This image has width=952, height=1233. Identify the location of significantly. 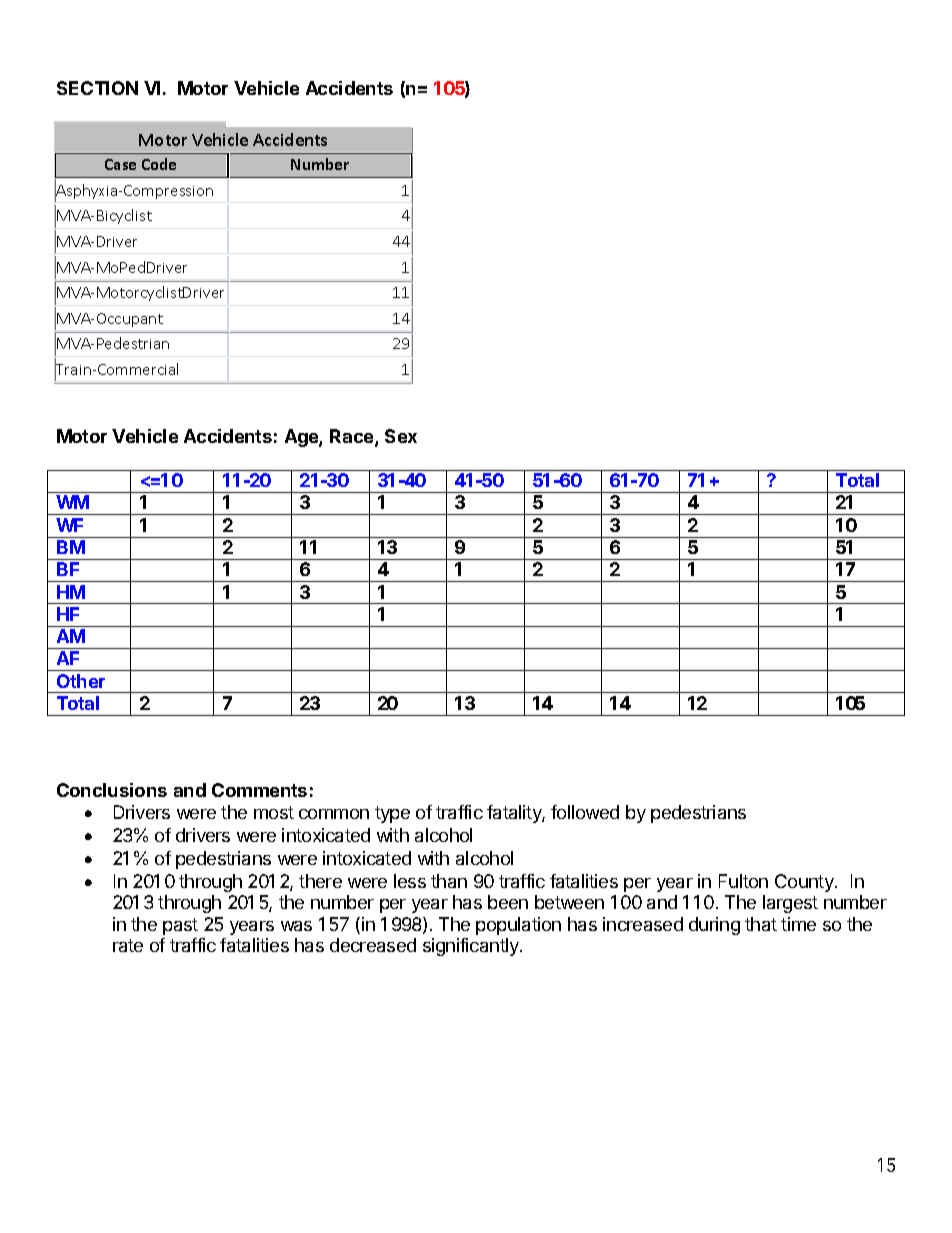
(472, 947).
